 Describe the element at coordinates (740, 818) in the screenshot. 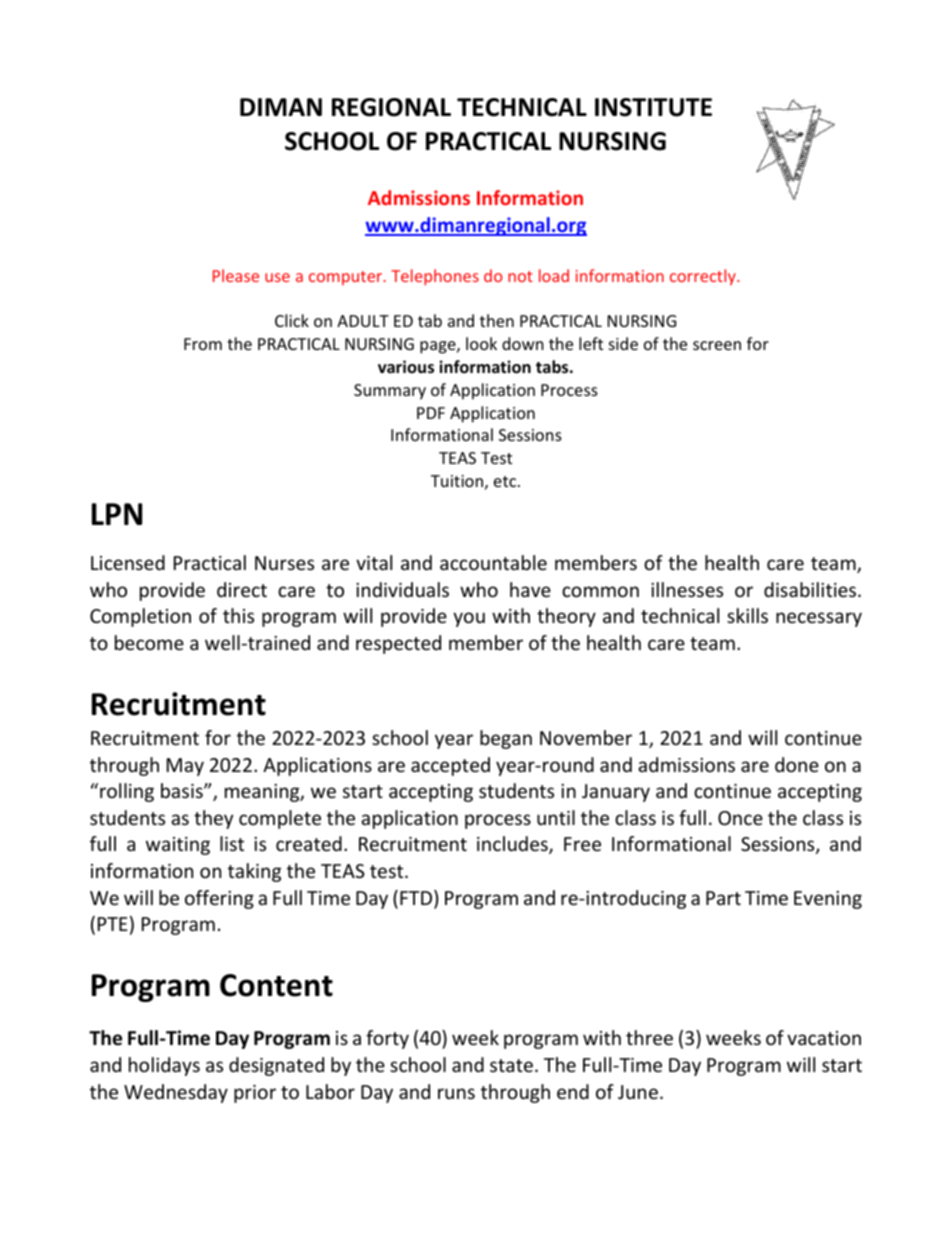

I see `Once` at that location.
